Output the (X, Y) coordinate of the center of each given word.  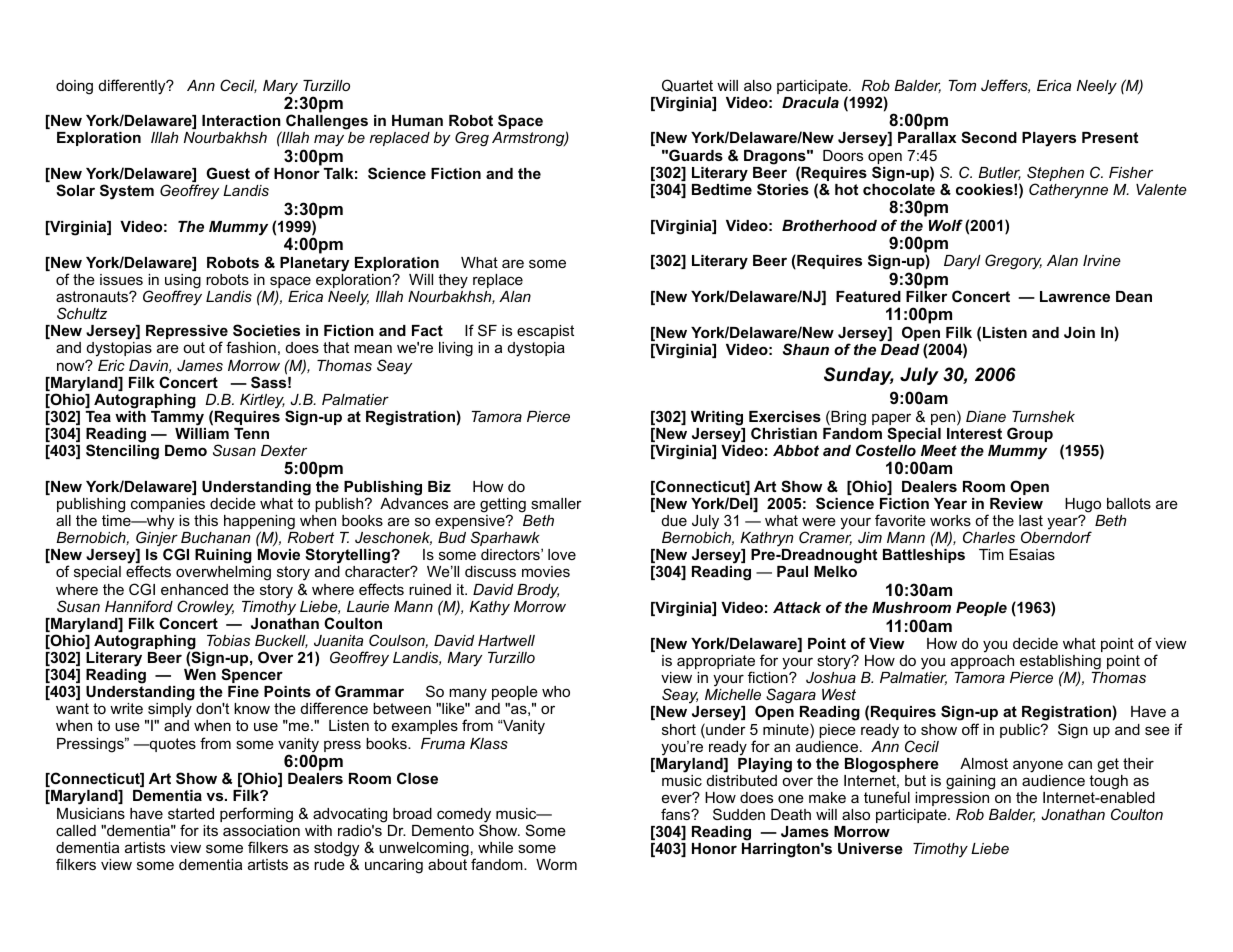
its (210, 830)
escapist (545, 332)
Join (1079, 332)
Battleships (924, 556)
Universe (870, 848)
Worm (556, 864)
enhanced (194, 589)
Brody (538, 591)
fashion (251, 347)
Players (1049, 139)
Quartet (687, 85)
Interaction (241, 120)
